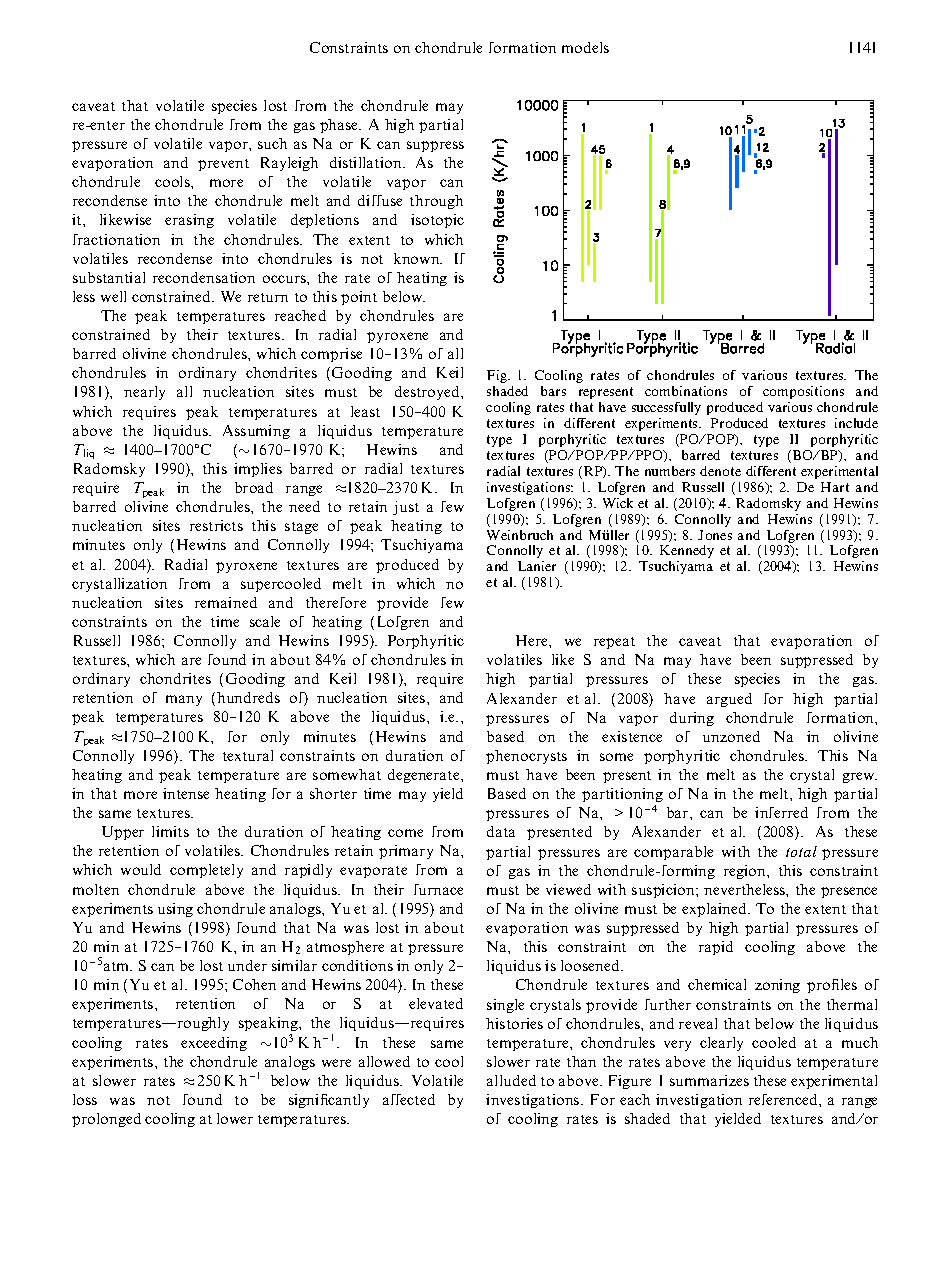 The image size is (952, 1265). Describe the element at coordinates (511, 1080) in the screenshot. I see `alluded` at that location.
